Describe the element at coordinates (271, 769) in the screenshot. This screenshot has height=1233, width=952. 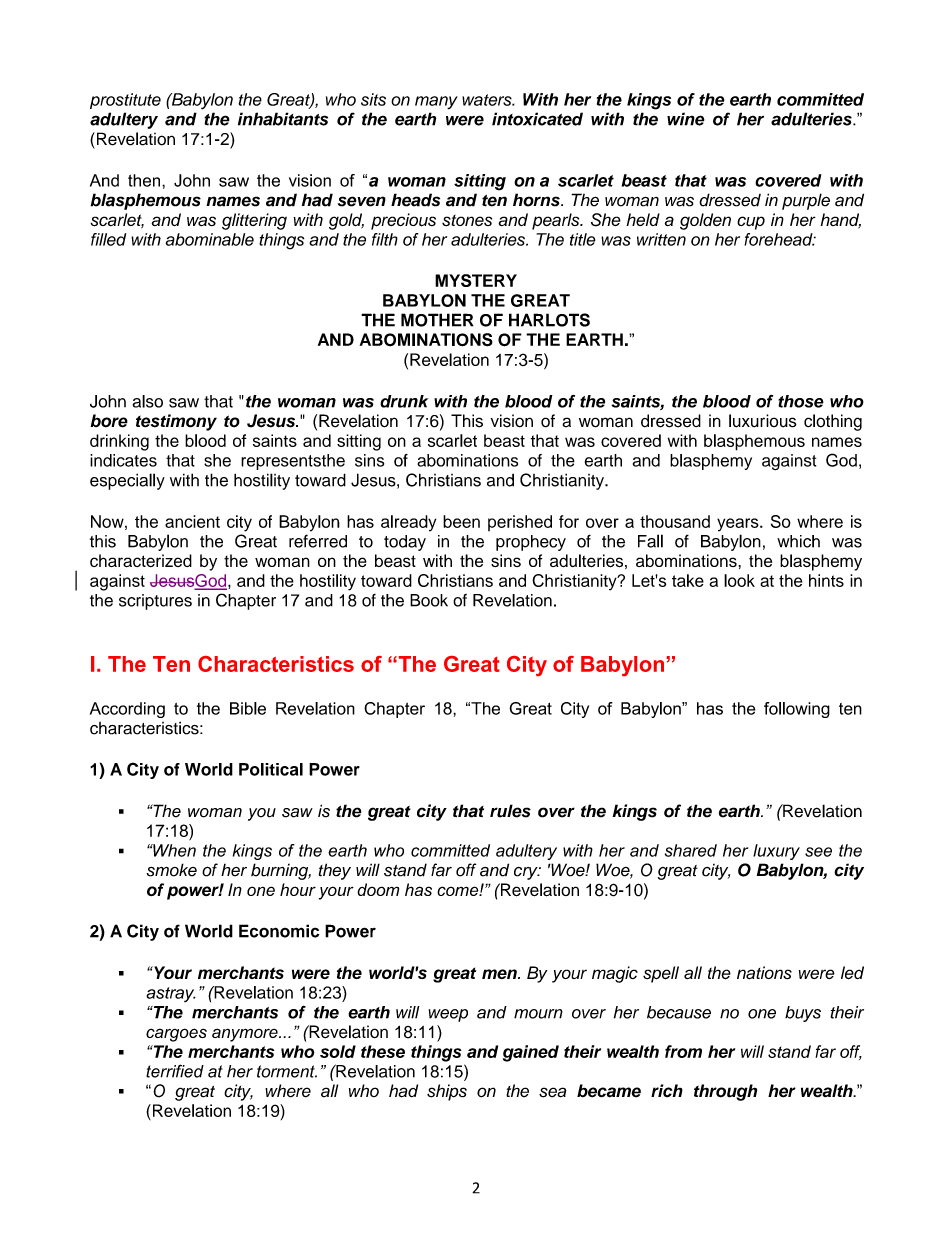
I see `Political` at that location.
